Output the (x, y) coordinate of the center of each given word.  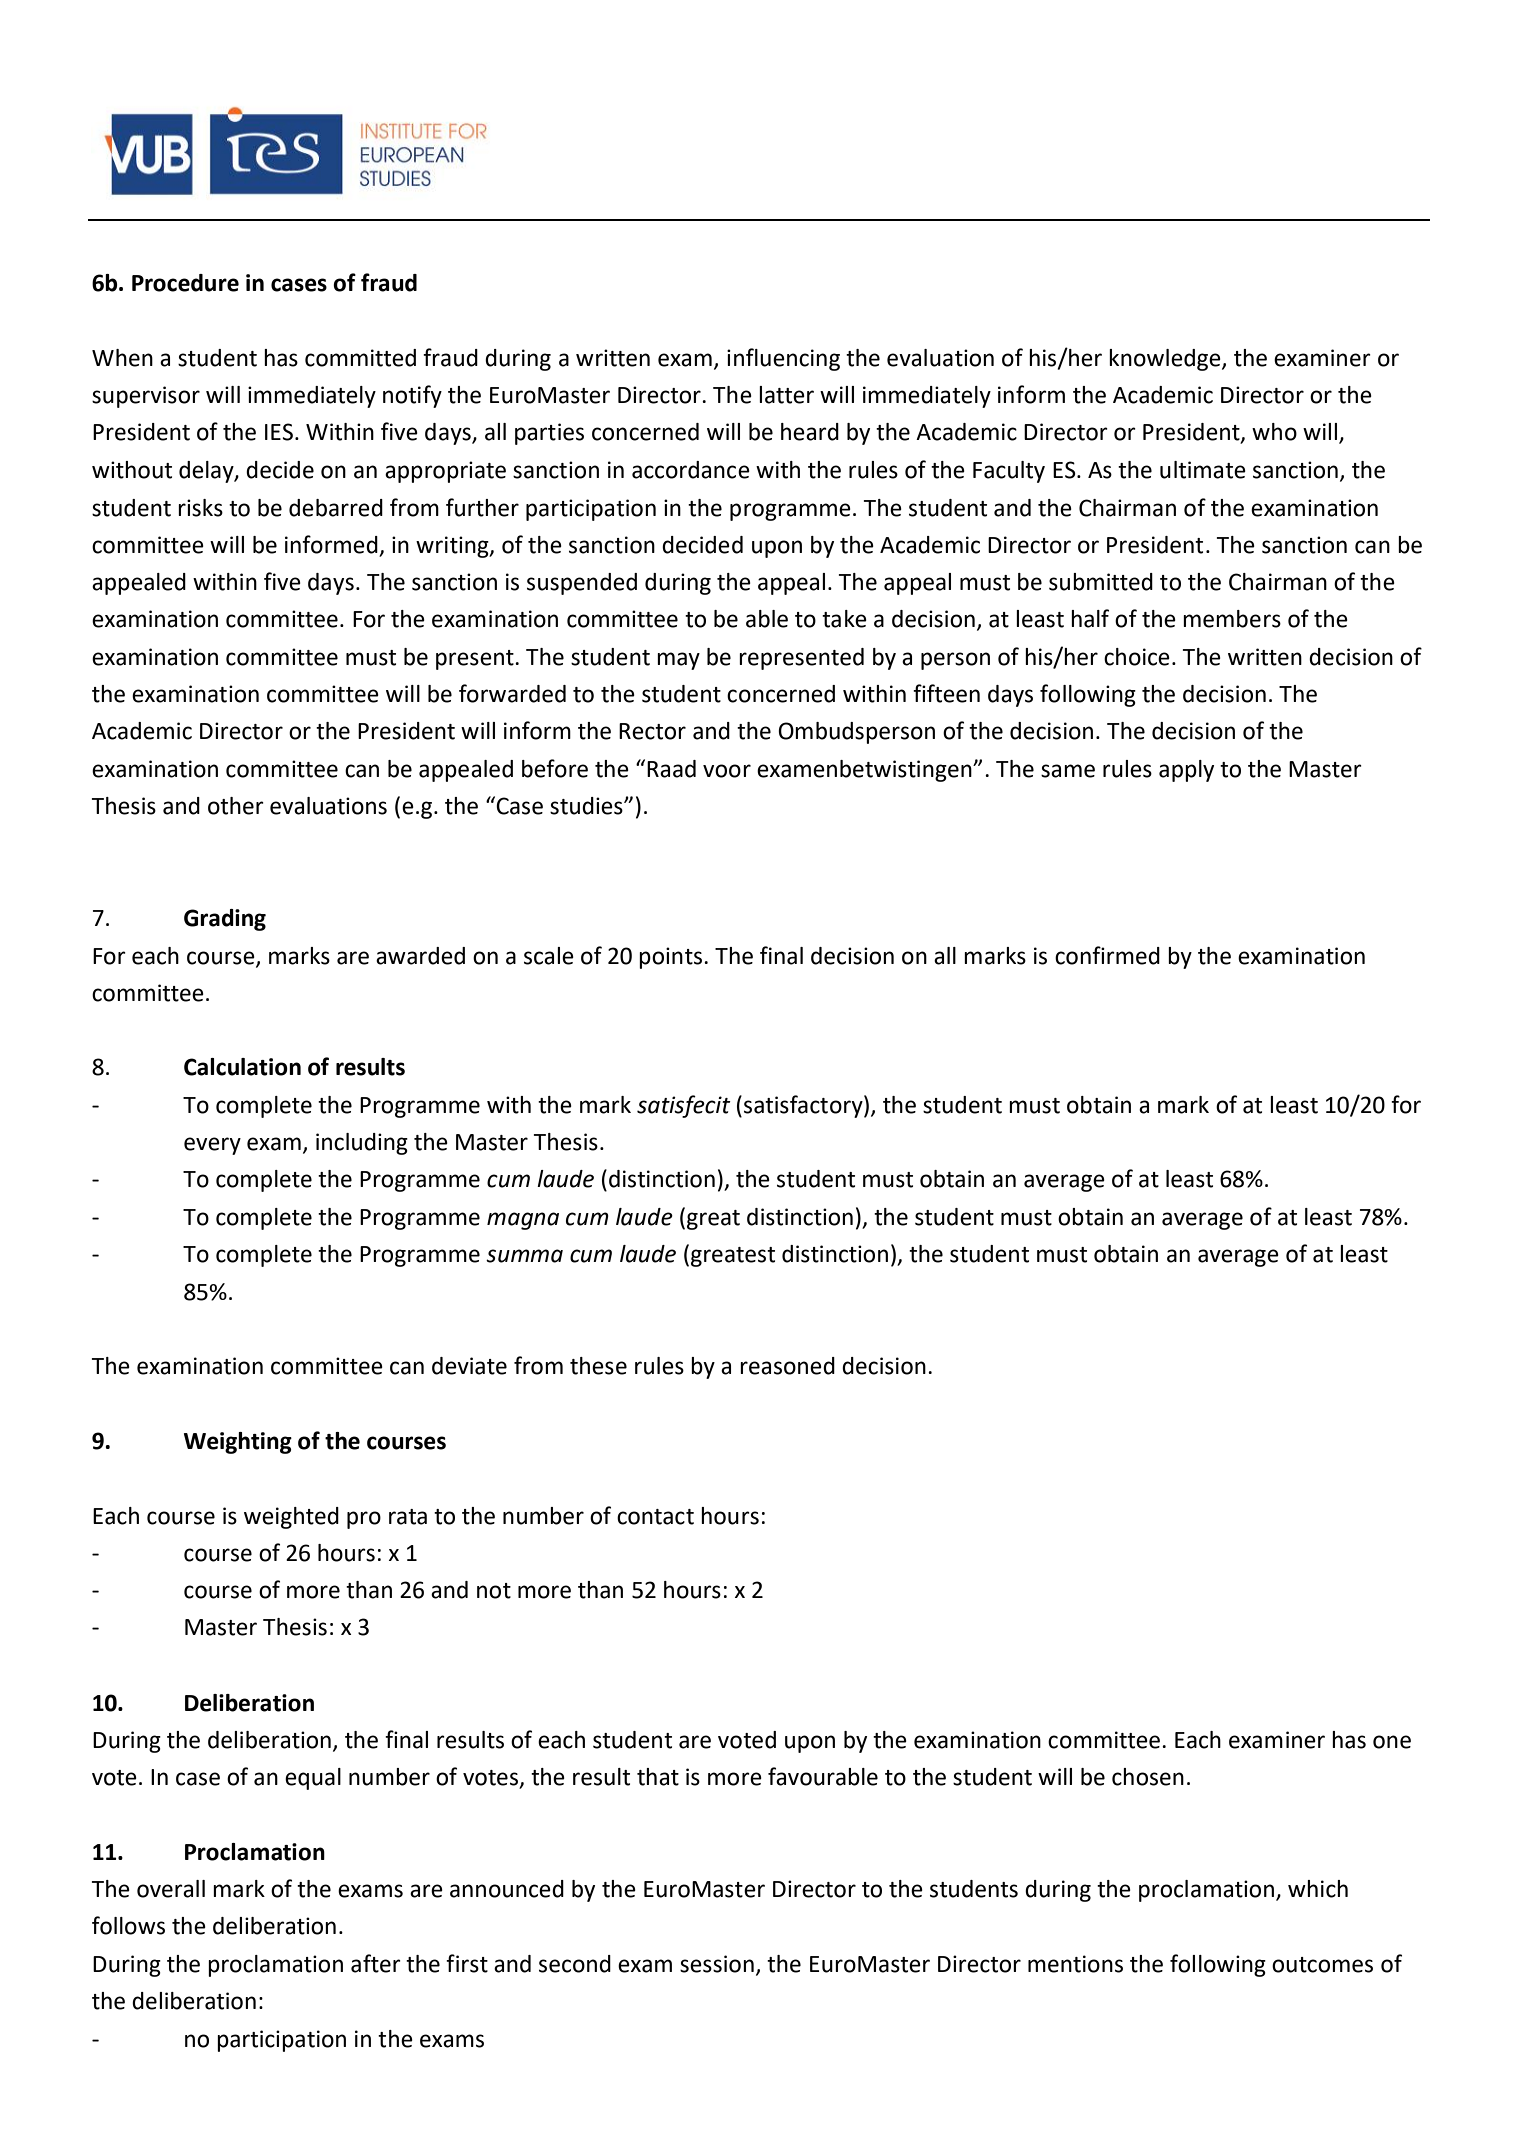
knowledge (1166, 360)
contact (655, 1517)
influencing (783, 359)
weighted (291, 1518)
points (670, 958)
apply (1186, 771)
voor (727, 771)
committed (360, 358)
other (236, 806)
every (212, 1146)
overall (171, 1889)
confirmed (1107, 955)
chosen (1148, 1777)
